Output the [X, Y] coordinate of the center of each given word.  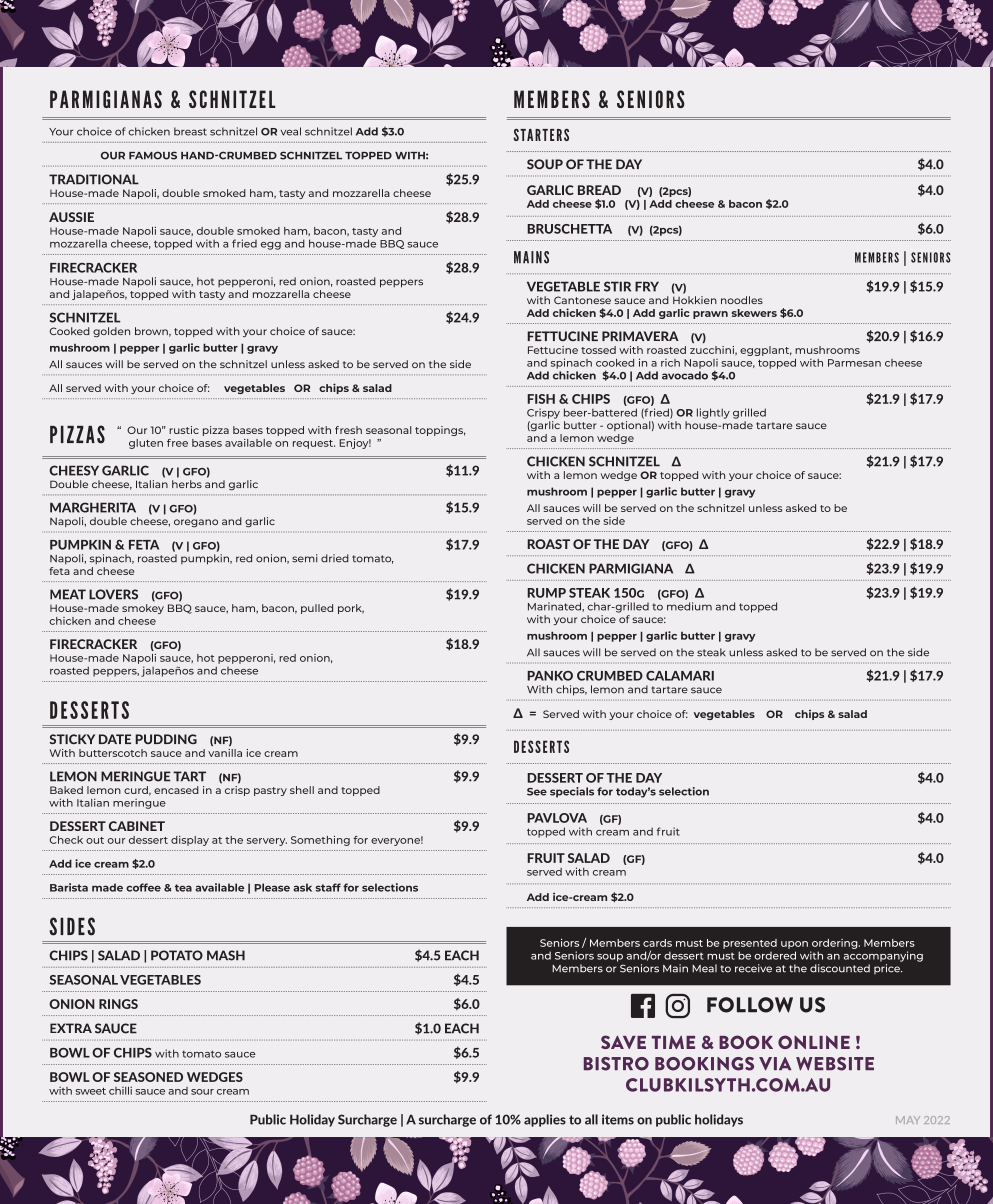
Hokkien [695, 300]
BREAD [599, 190]
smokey [143, 609]
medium [689, 606]
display [190, 841]
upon [794, 945]
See [537, 792]
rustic [184, 430]
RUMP [546, 593]
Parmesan [854, 363]
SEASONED [148, 1077]
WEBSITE [835, 1064]
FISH [541, 399]
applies [545, 1120]
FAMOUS [153, 155]
